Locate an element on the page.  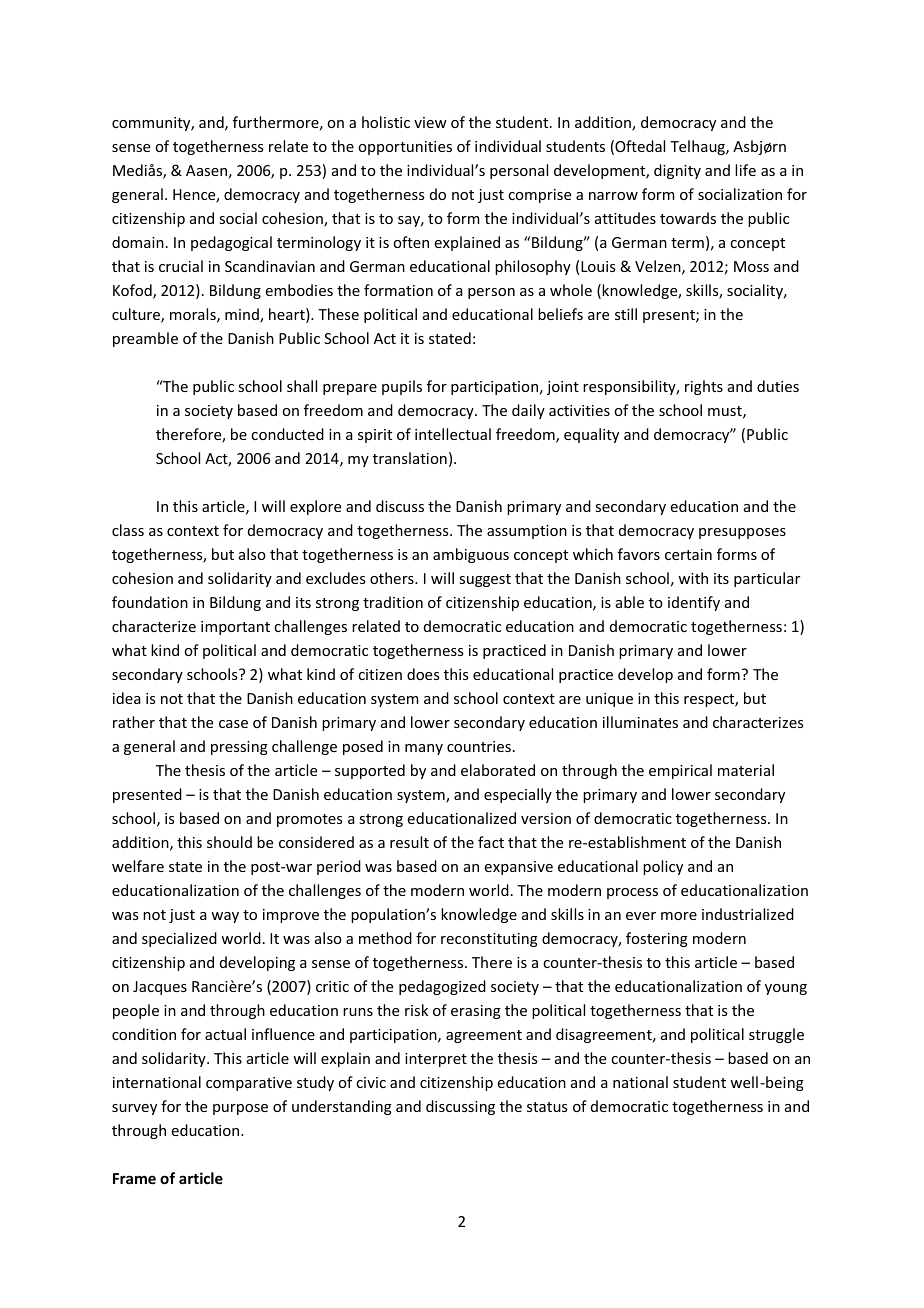
specialized is located at coordinates (179, 939).
